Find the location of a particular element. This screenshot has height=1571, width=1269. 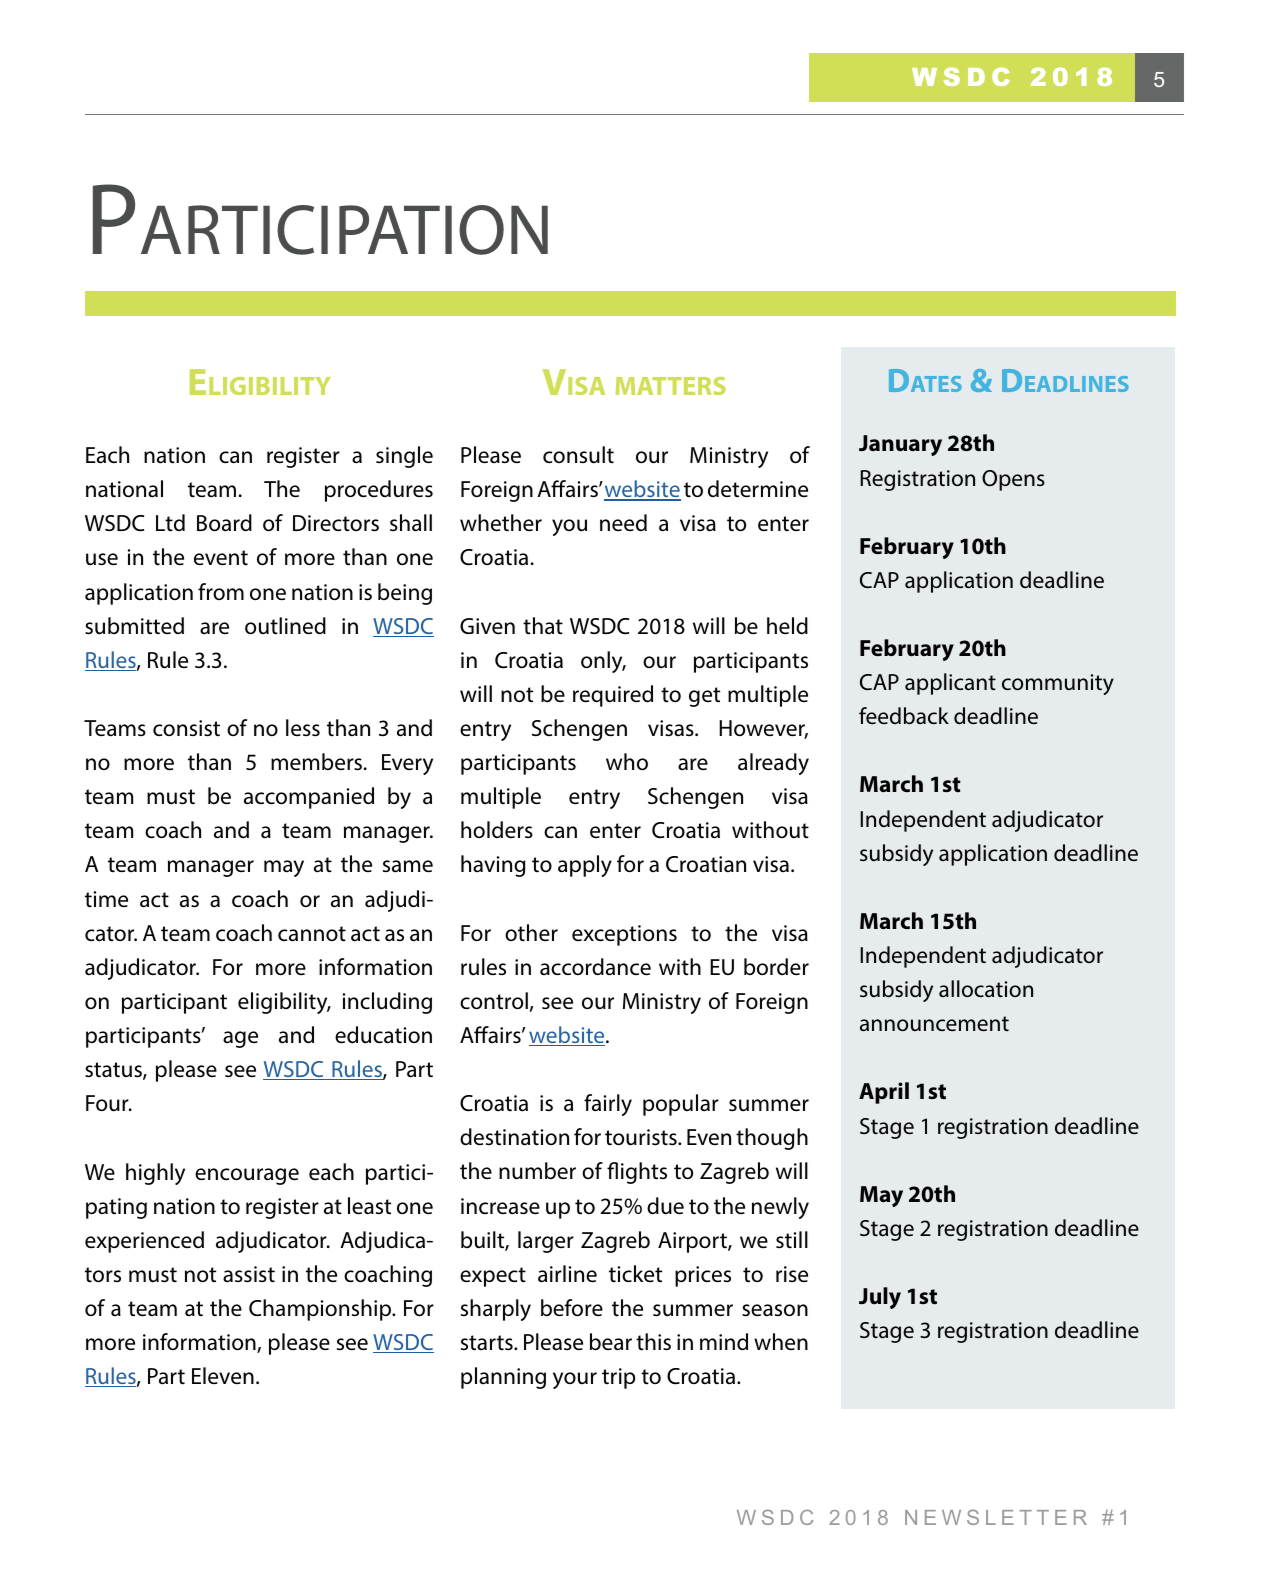

allocation is located at coordinates (986, 989).
